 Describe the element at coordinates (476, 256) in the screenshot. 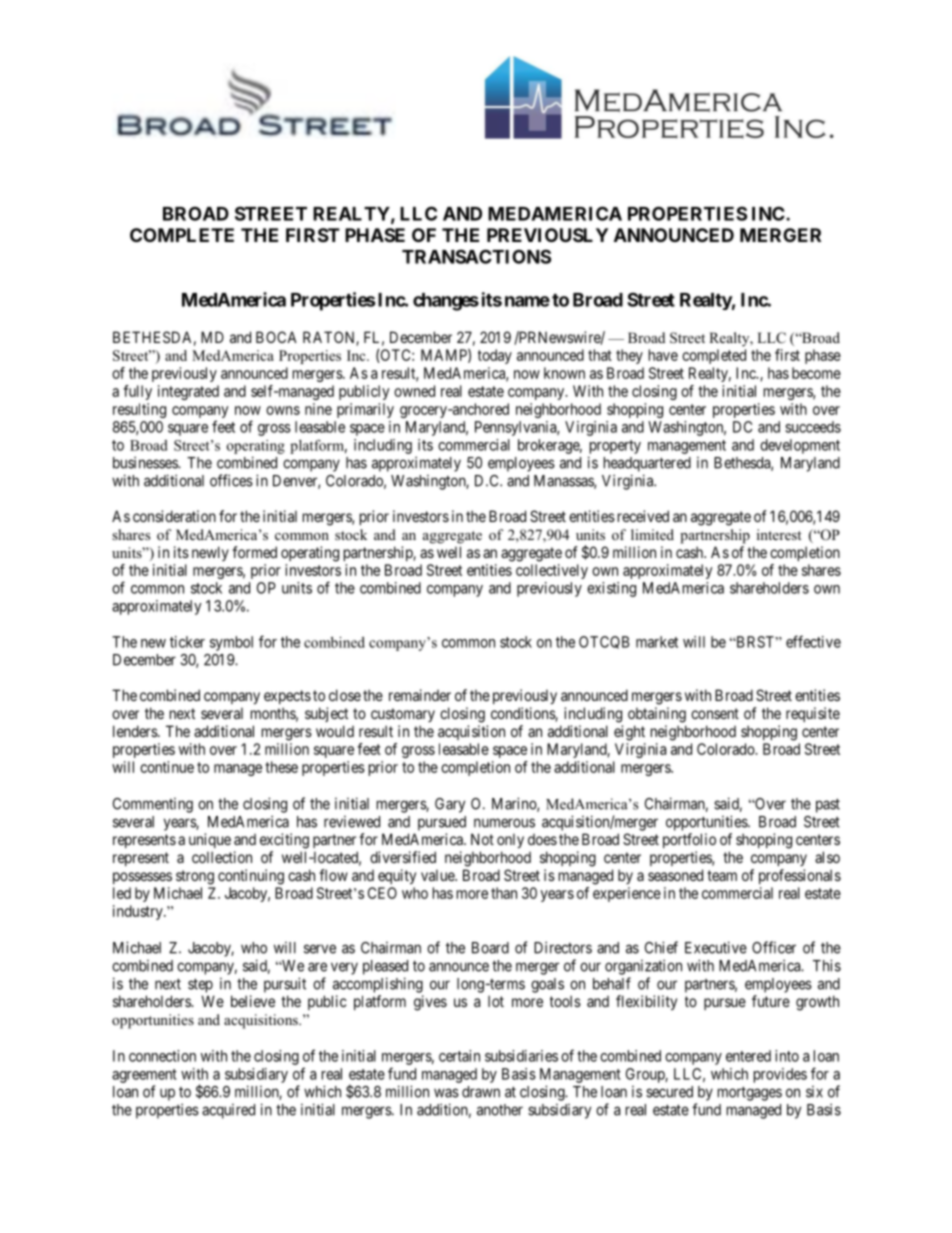

I see `TRANSACTIONS` at that location.
